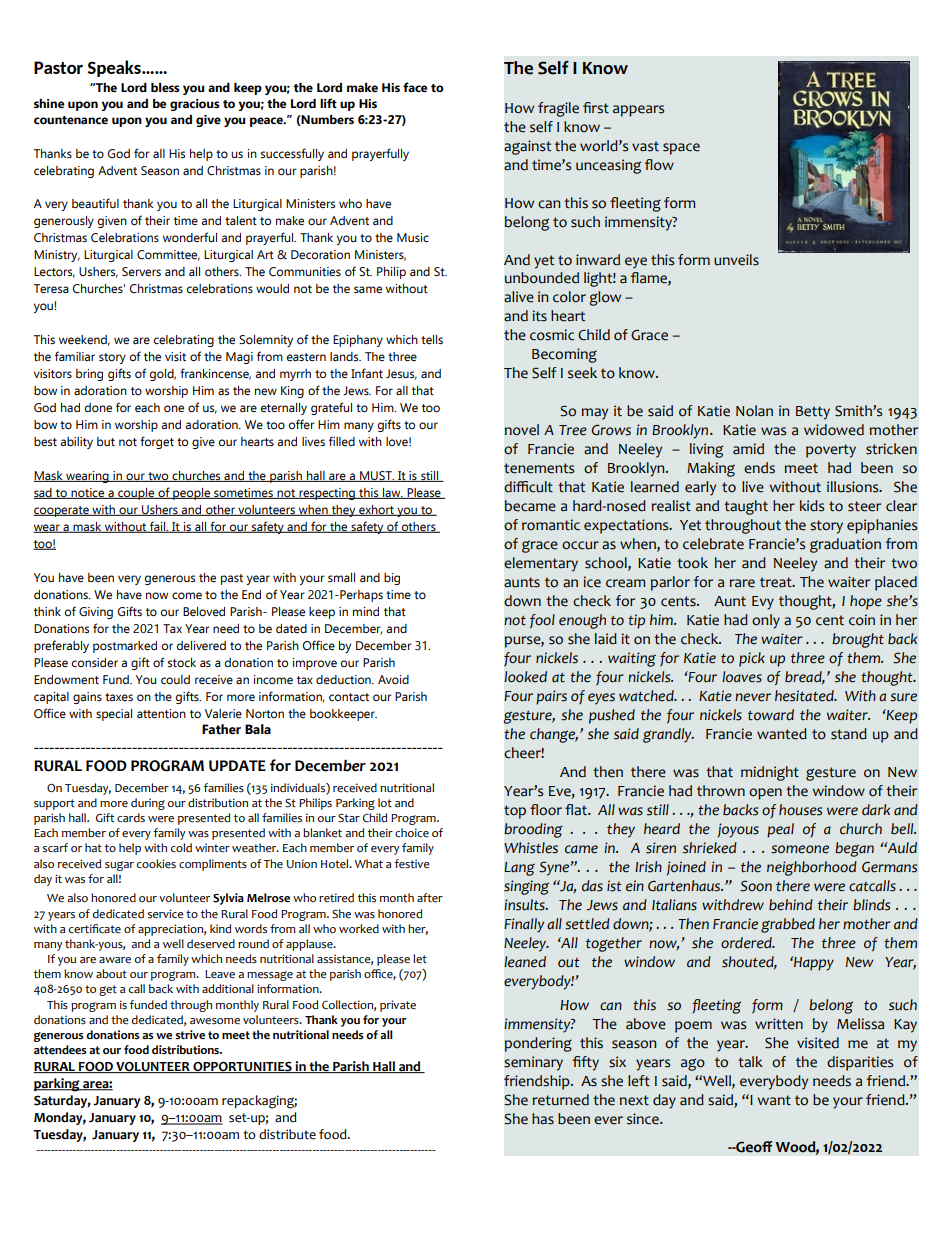 This screenshot has width=952, height=1233. What do you see at coordinates (148, 804) in the screenshot?
I see `during` at bounding box center [148, 804].
